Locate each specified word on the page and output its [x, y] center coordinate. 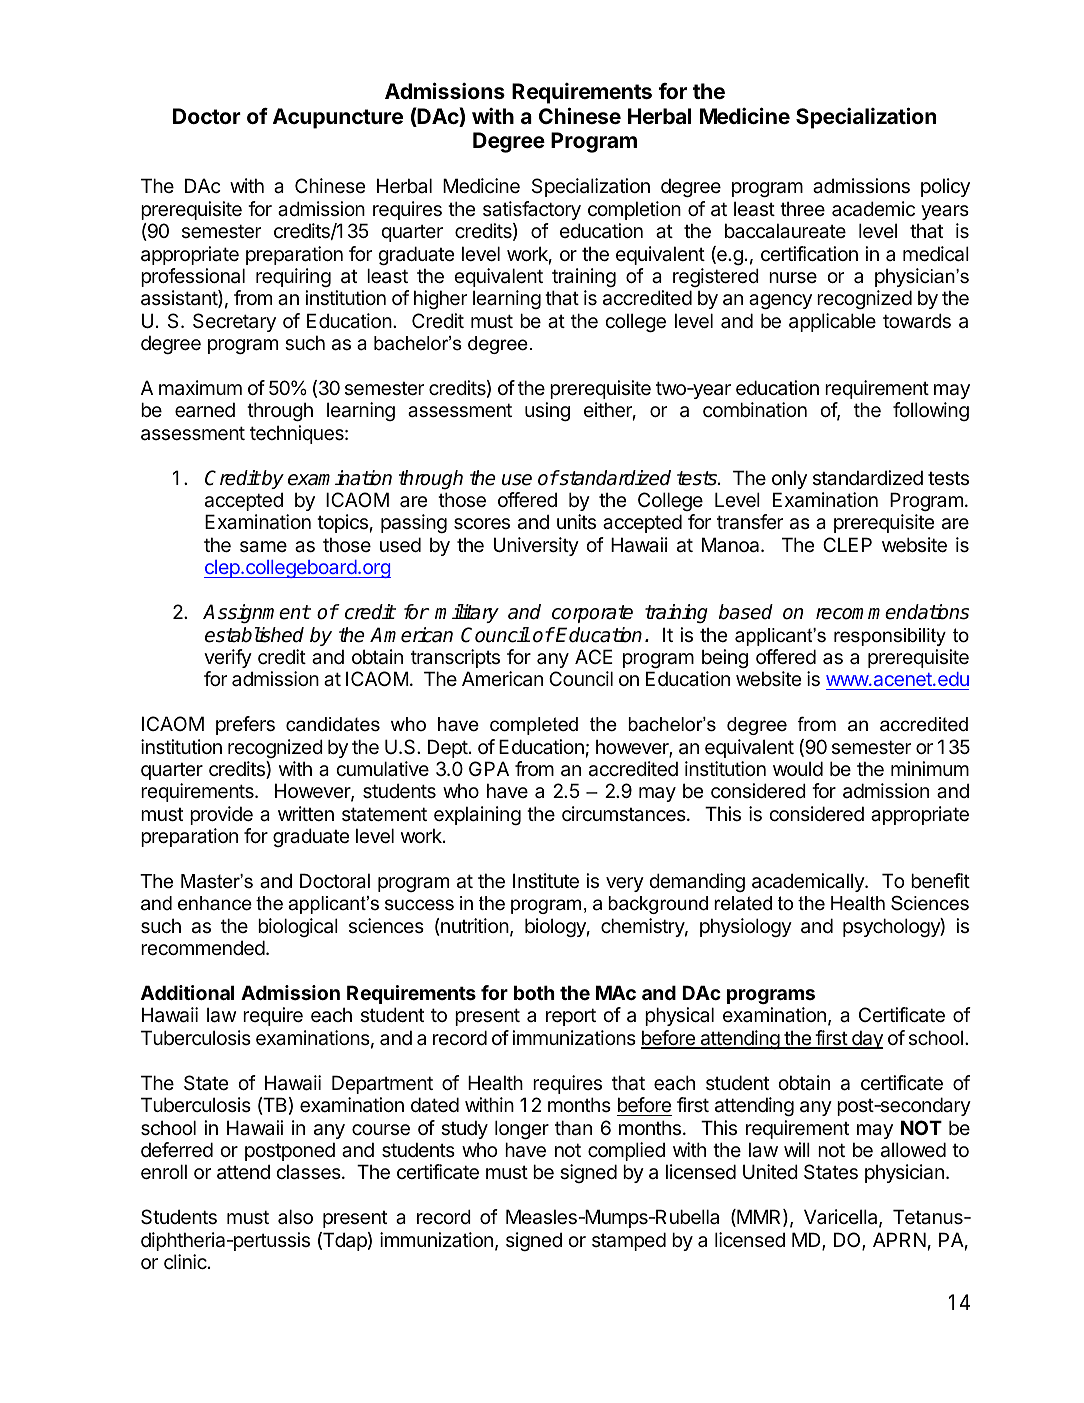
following [931, 411]
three [802, 208]
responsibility [890, 637]
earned [205, 410]
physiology [746, 927]
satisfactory [532, 210]
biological [298, 927]
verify [228, 658]
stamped [629, 1241]
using [547, 411]
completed [534, 726]
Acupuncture [338, 118]
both [534, 992]
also [295, 1217]
